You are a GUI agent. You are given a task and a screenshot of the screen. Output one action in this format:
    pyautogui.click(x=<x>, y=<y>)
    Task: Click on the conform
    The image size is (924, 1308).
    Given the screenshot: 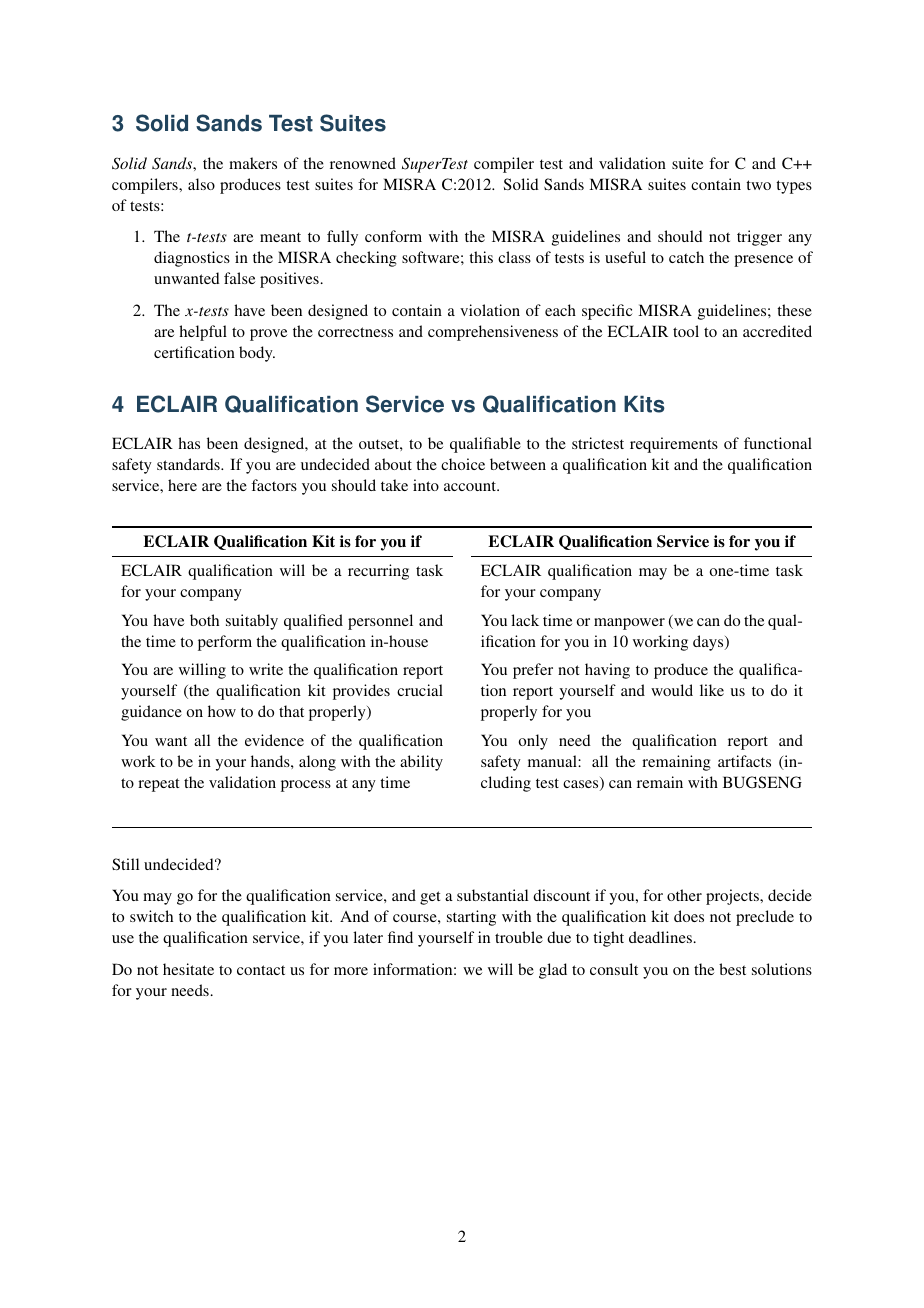 What is the action you would take?
    pyautogui.click(x=393, y=236)
